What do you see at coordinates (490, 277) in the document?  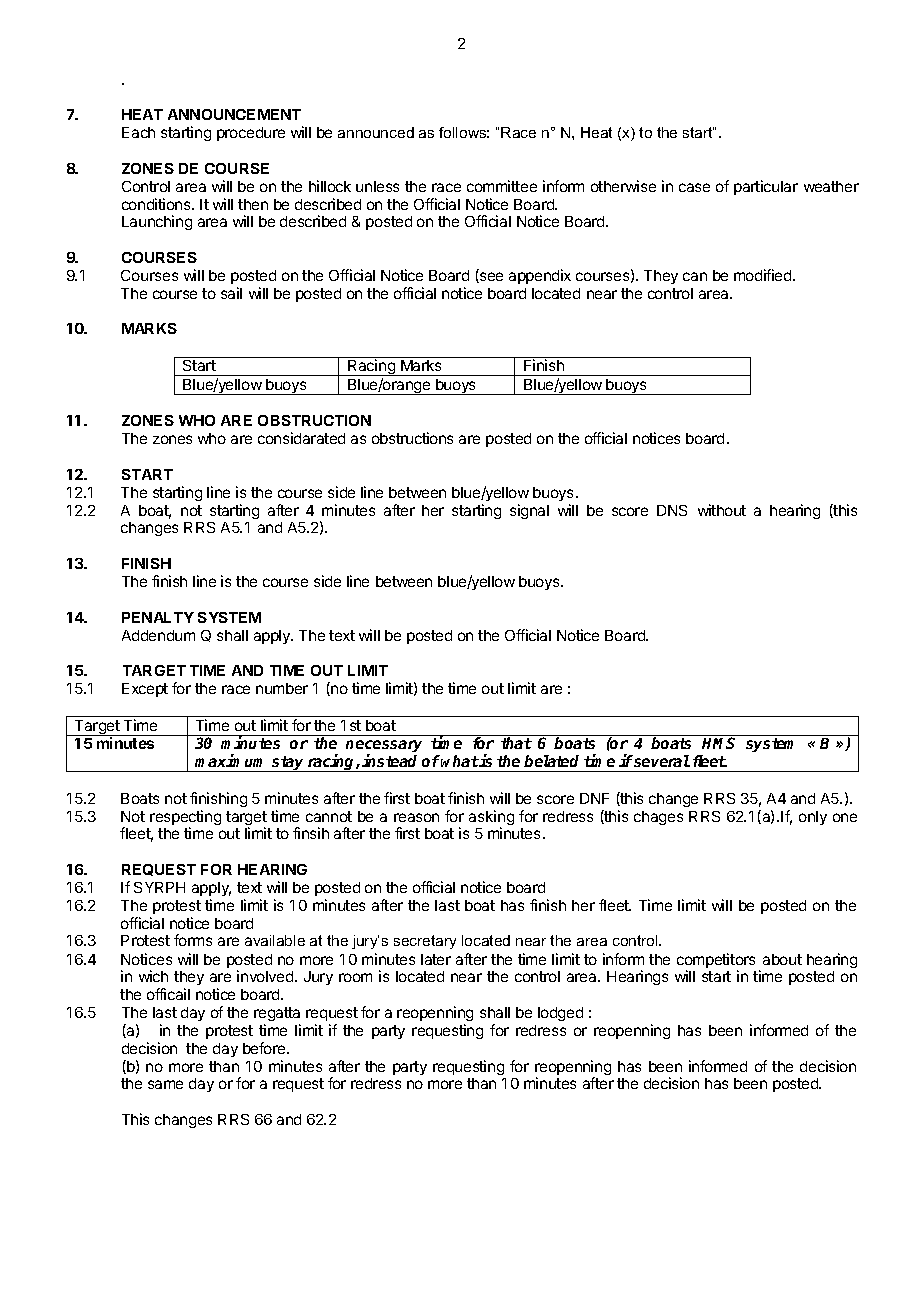 I see `see` at bounding box center [490, 277].
